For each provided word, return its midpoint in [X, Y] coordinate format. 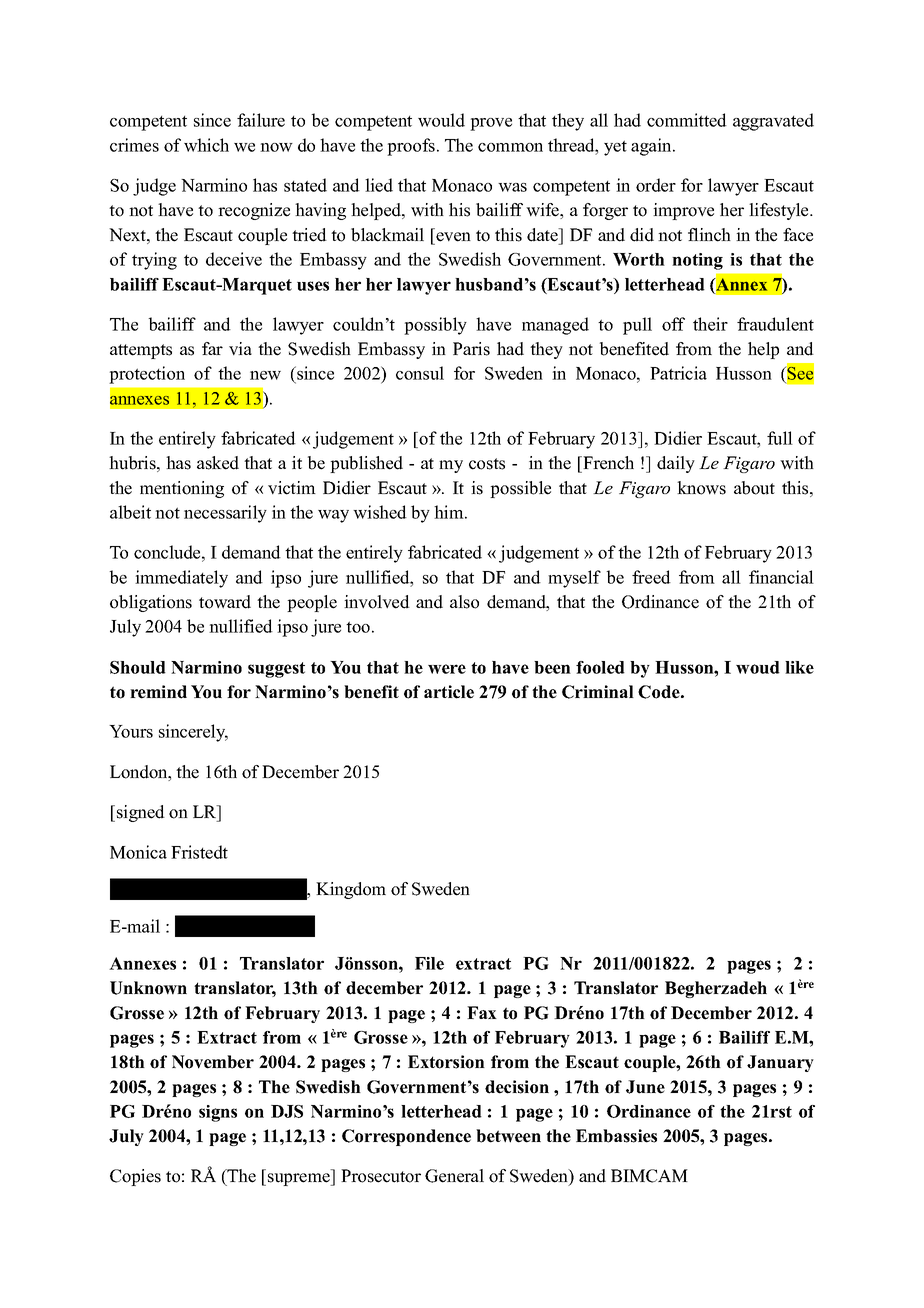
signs [218, 1113]
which [206, 145]
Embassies [616, 1136]
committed [687, 120]
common [510, 147]
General [454, 1176]
